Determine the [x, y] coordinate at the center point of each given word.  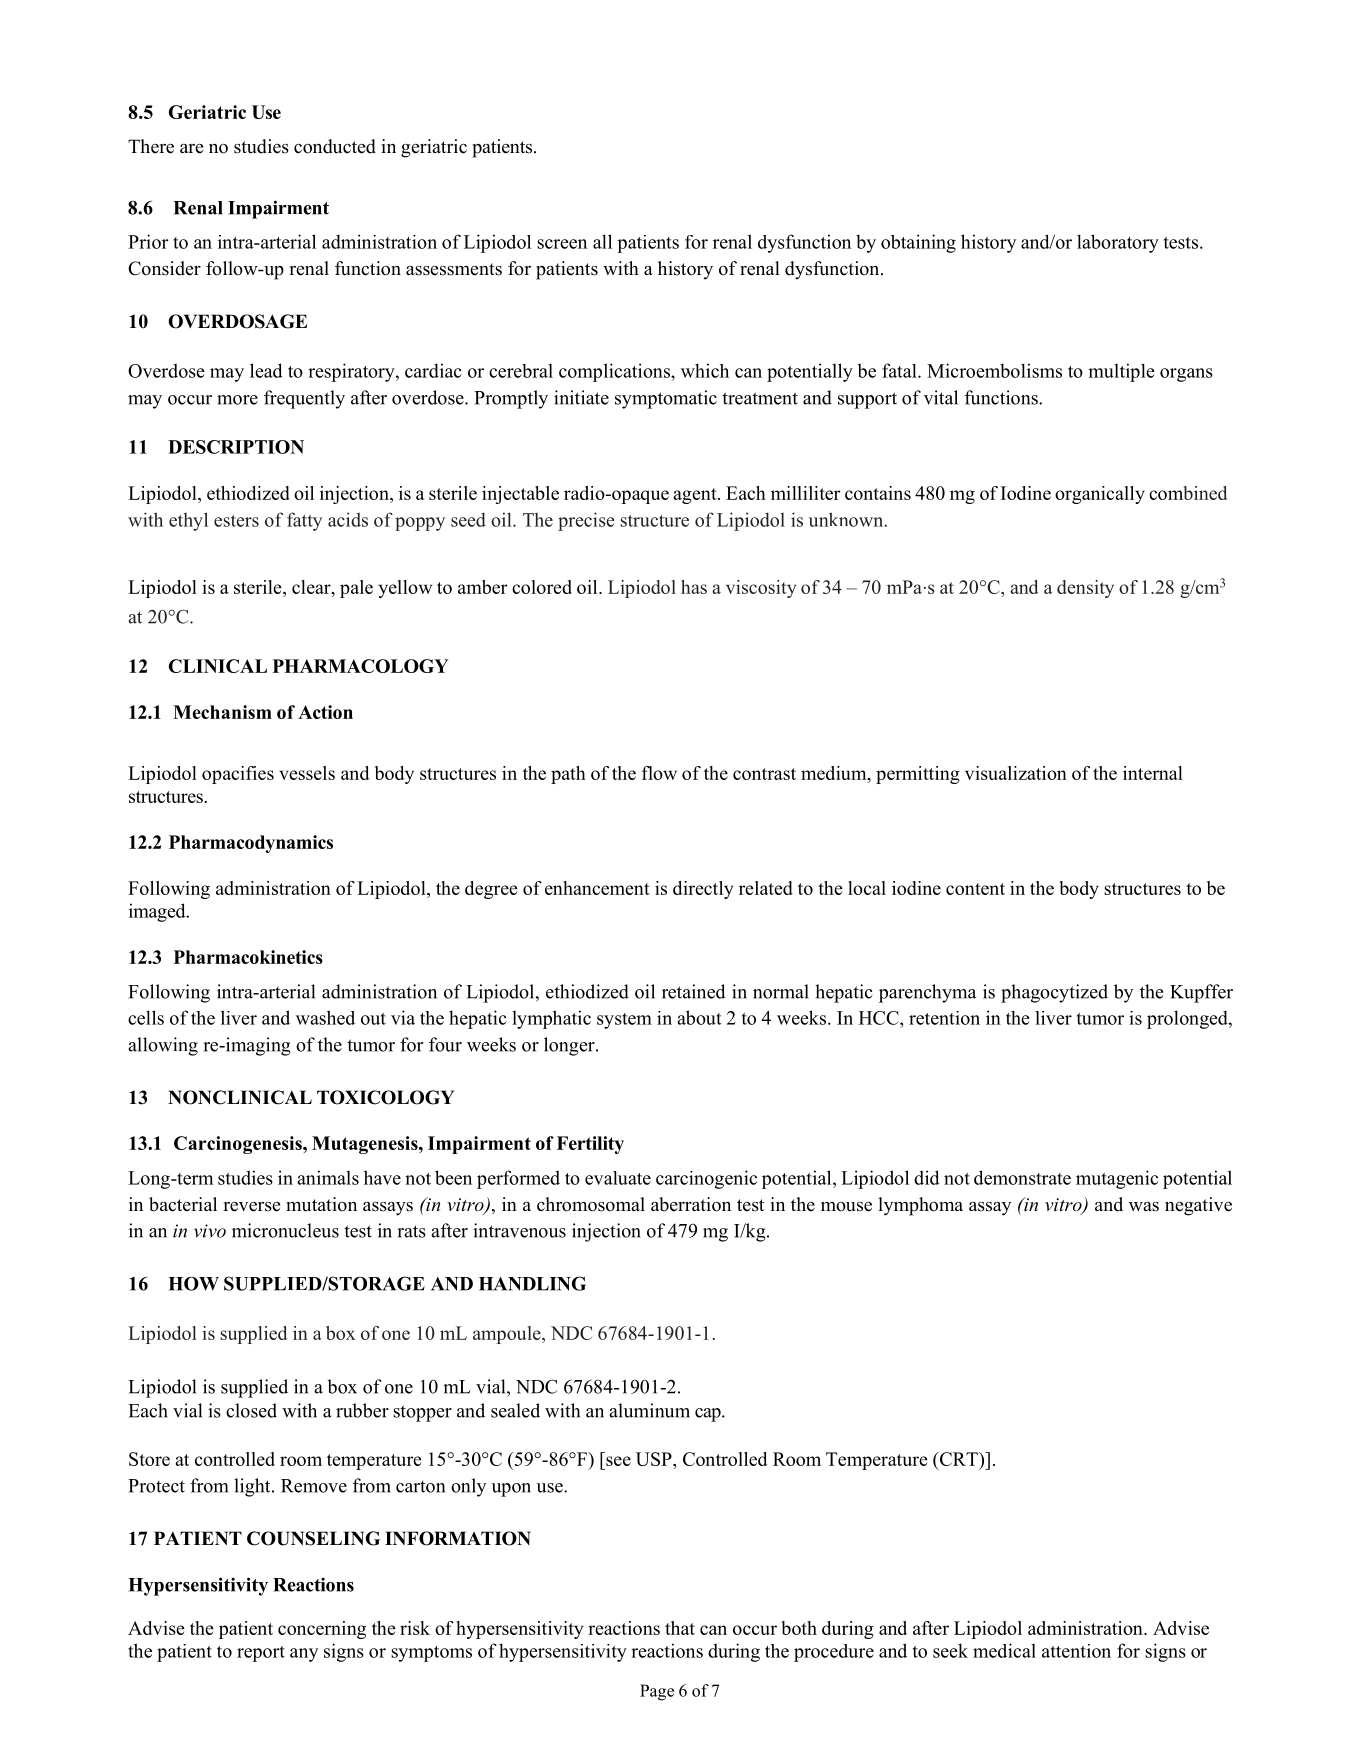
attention [1076, 1651]
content [975, 889]
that [680, 1628]
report [261, 1654]
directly [703, 890]
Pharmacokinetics [248, 957]
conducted [335, 146]
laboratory [1118, 243]
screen [562, 244]
